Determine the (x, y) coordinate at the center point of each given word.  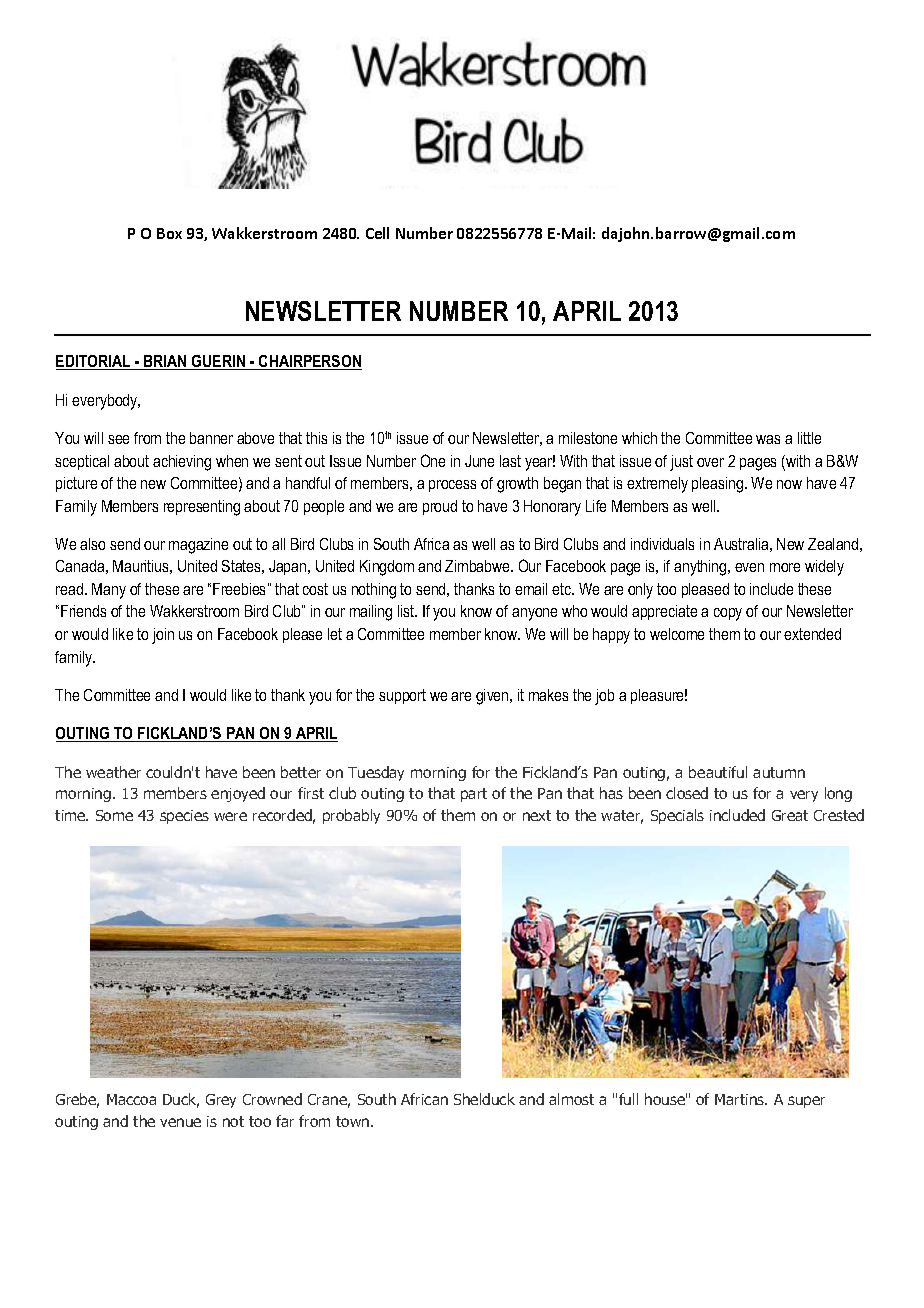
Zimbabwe (478, 566)
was (768, 439)
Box (169, 233)
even (749, 567)
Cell (377, 233)
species (184, 817)
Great (790, 815)
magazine (198, 546)
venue (180, 1122)
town (354, 1121)
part (474, 795)
